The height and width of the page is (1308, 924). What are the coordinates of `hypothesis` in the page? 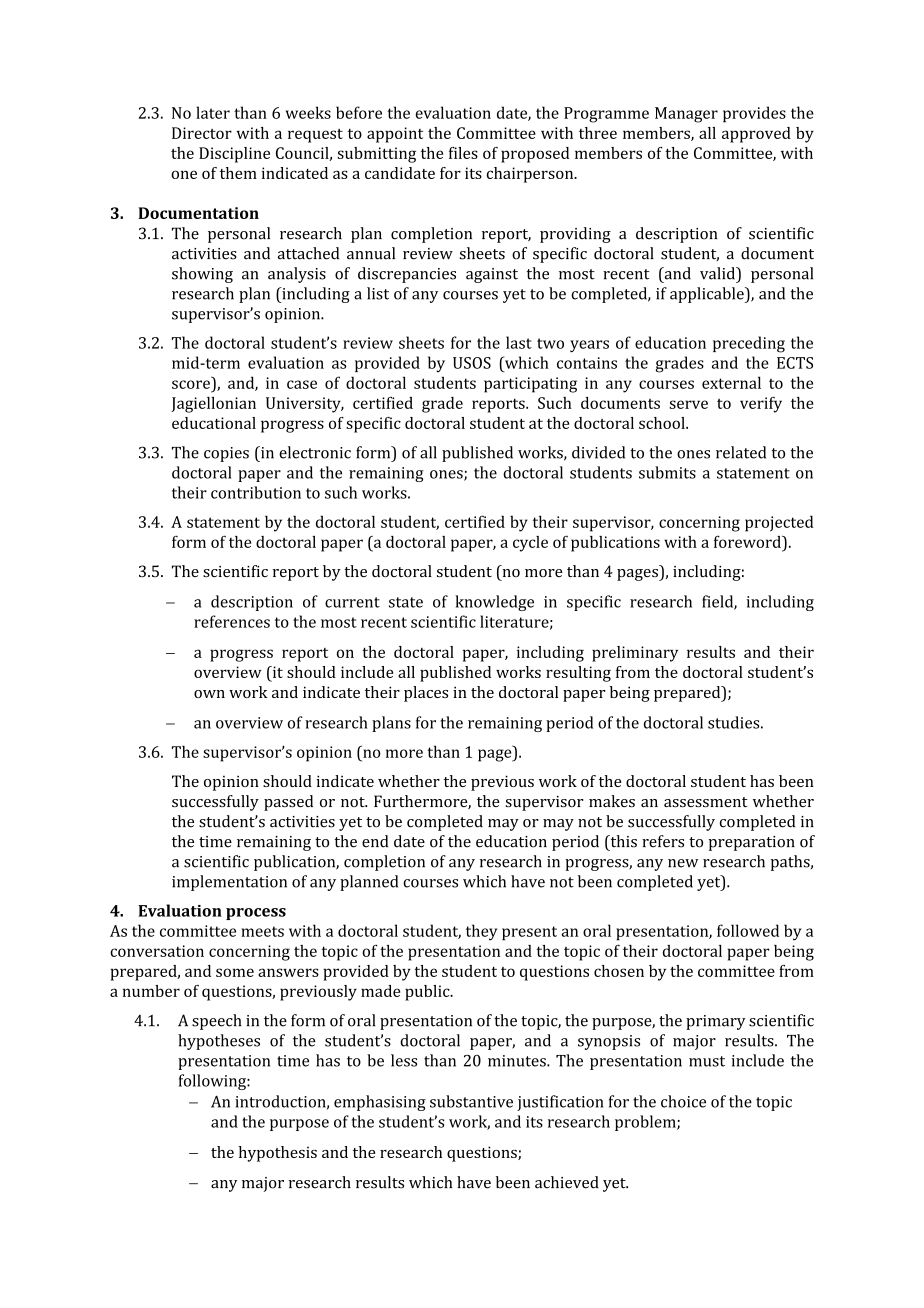 It's located at (278, 1154).
